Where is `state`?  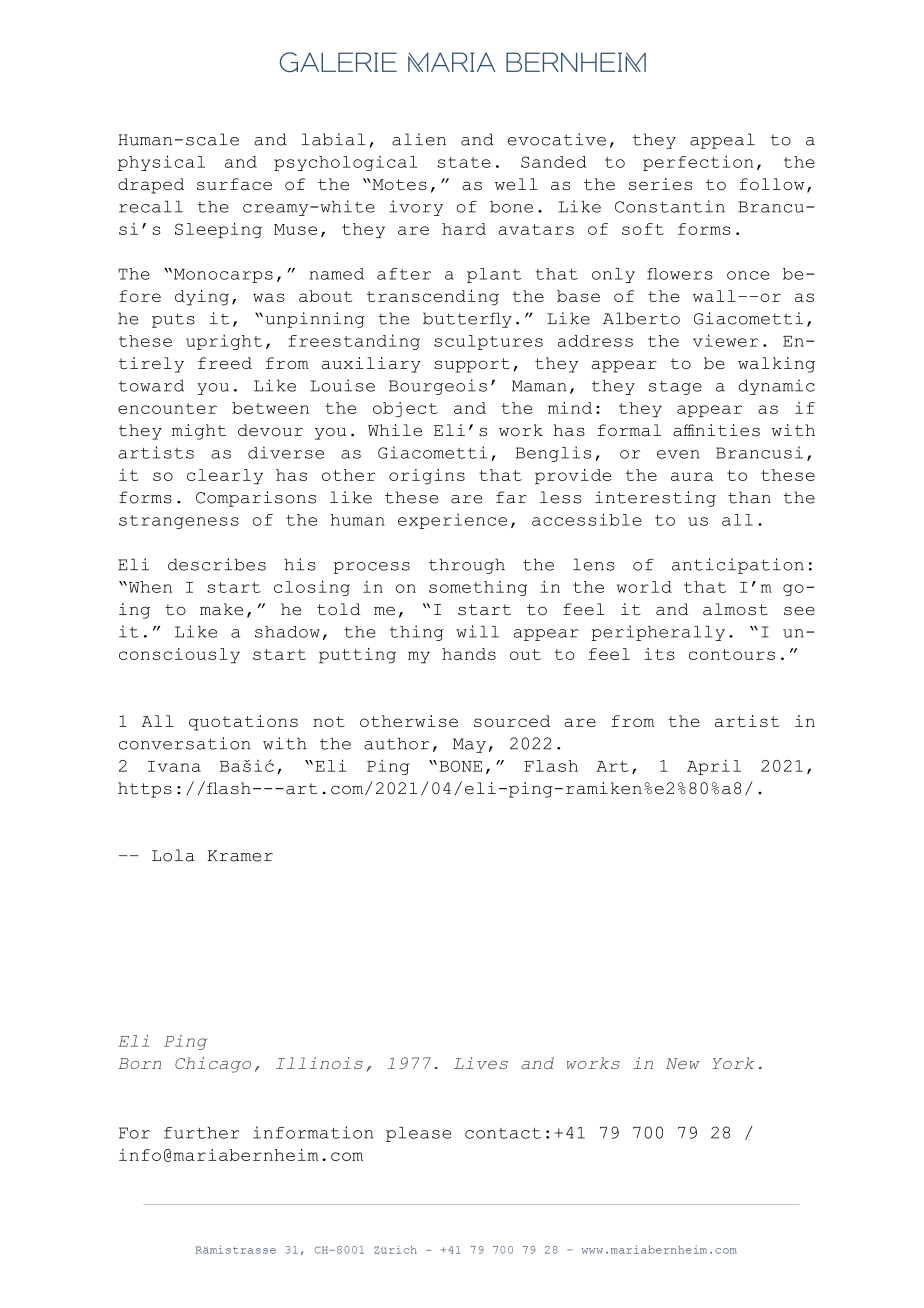 state is located at coordinates (464, 162).
